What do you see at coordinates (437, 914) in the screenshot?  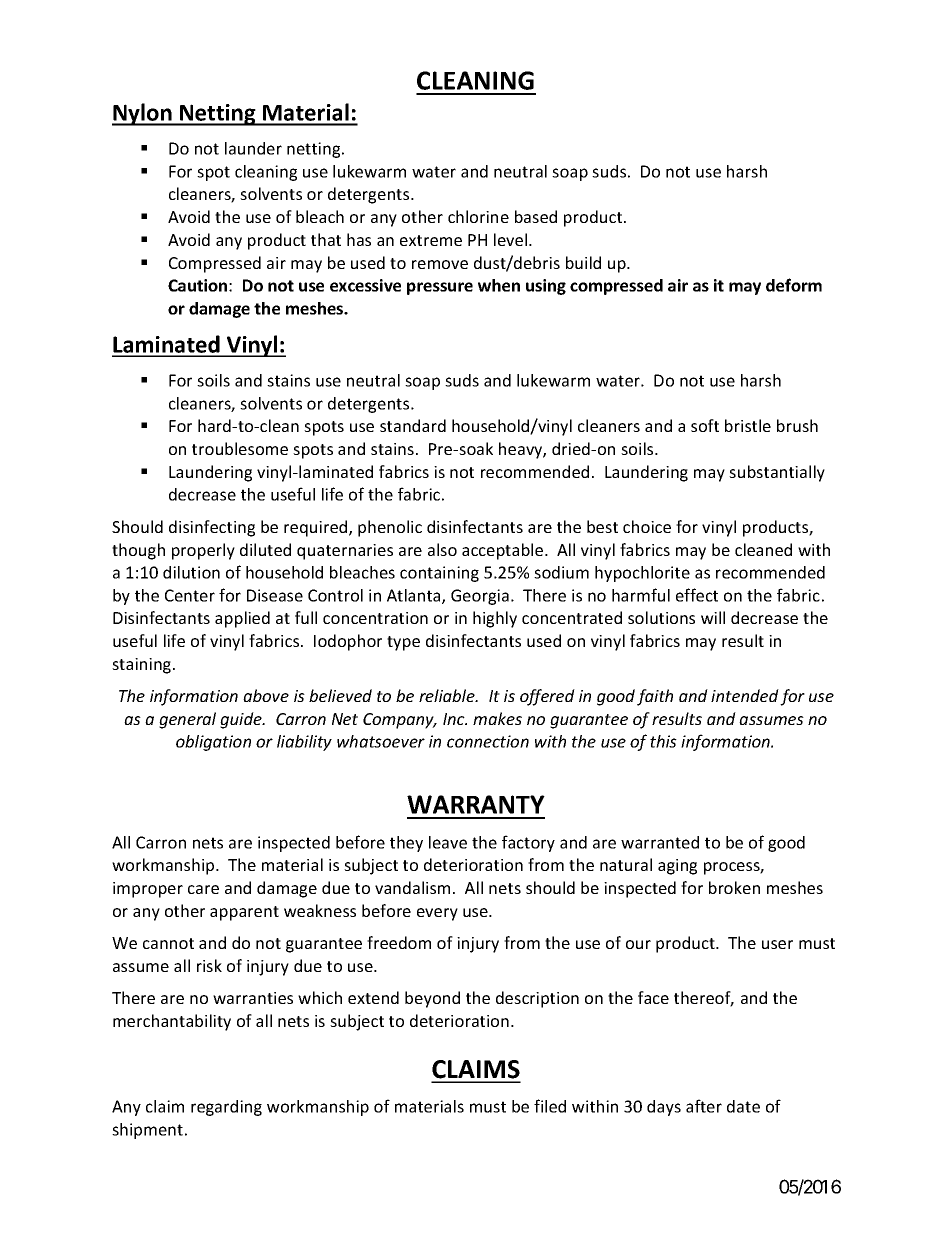 I see `every` at bounding box center [437, 914].
